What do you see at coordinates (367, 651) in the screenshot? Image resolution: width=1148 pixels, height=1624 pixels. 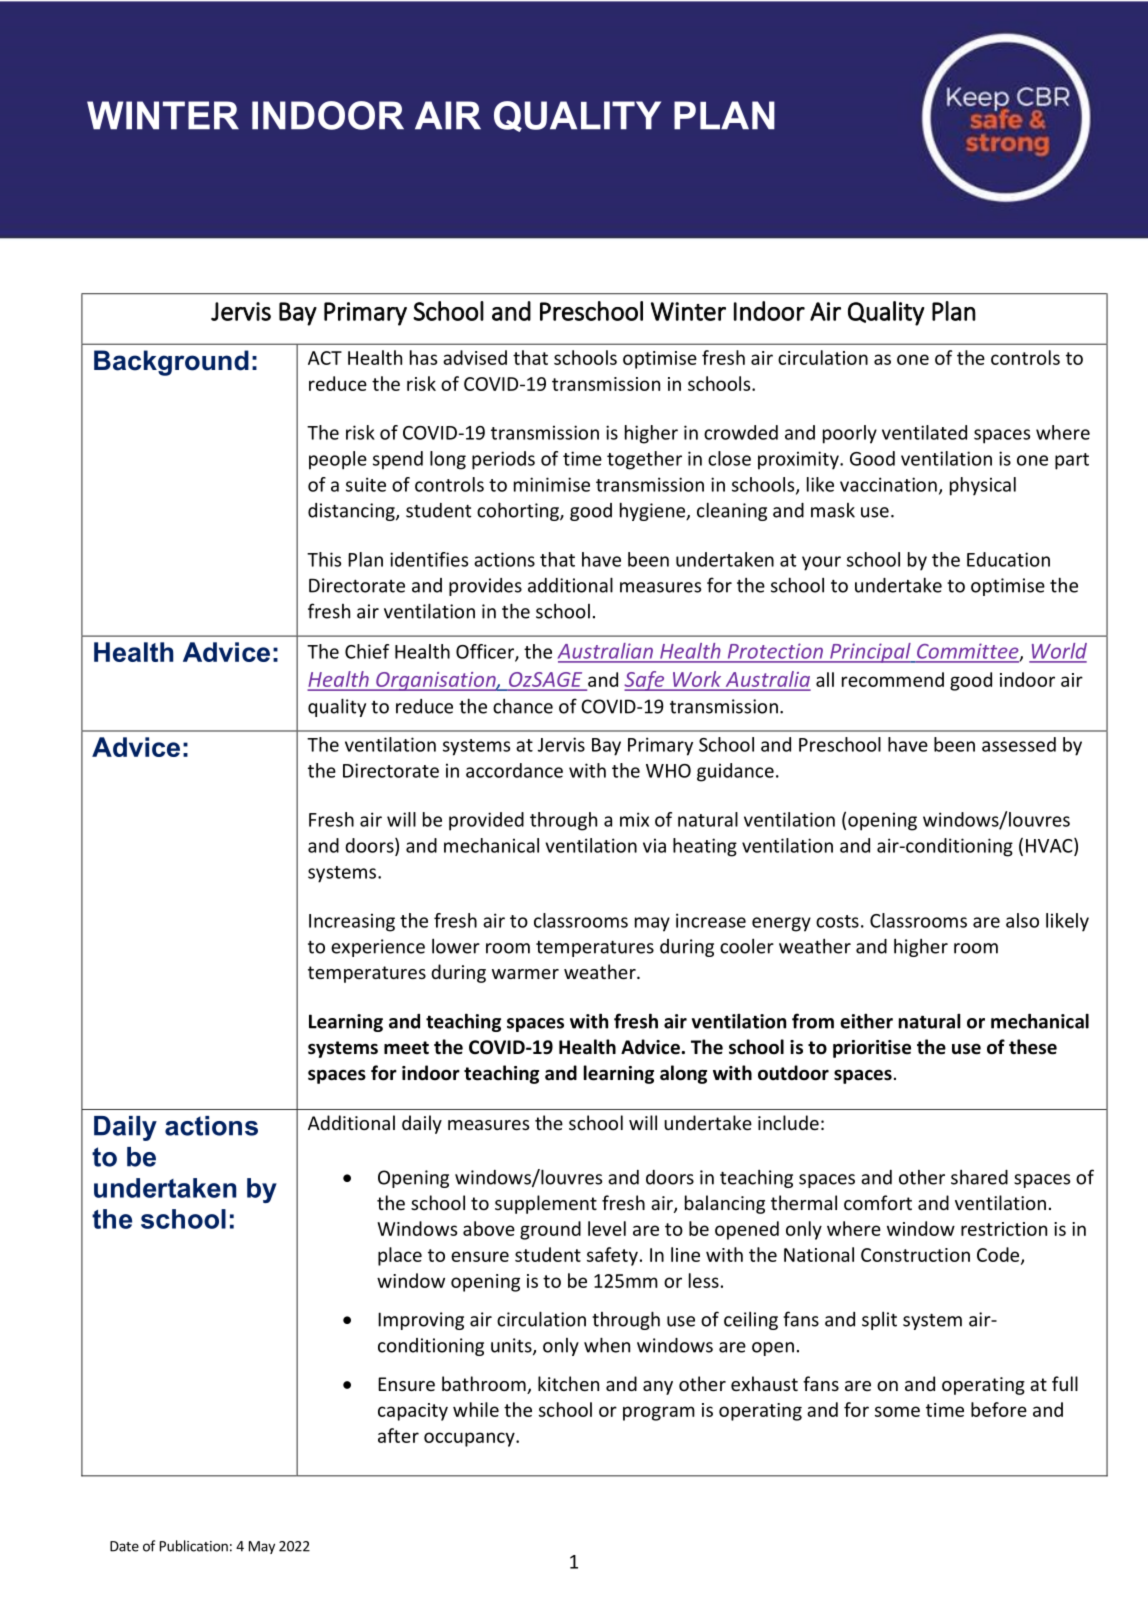 I see `Chief` at bounding box center [367, 651].
